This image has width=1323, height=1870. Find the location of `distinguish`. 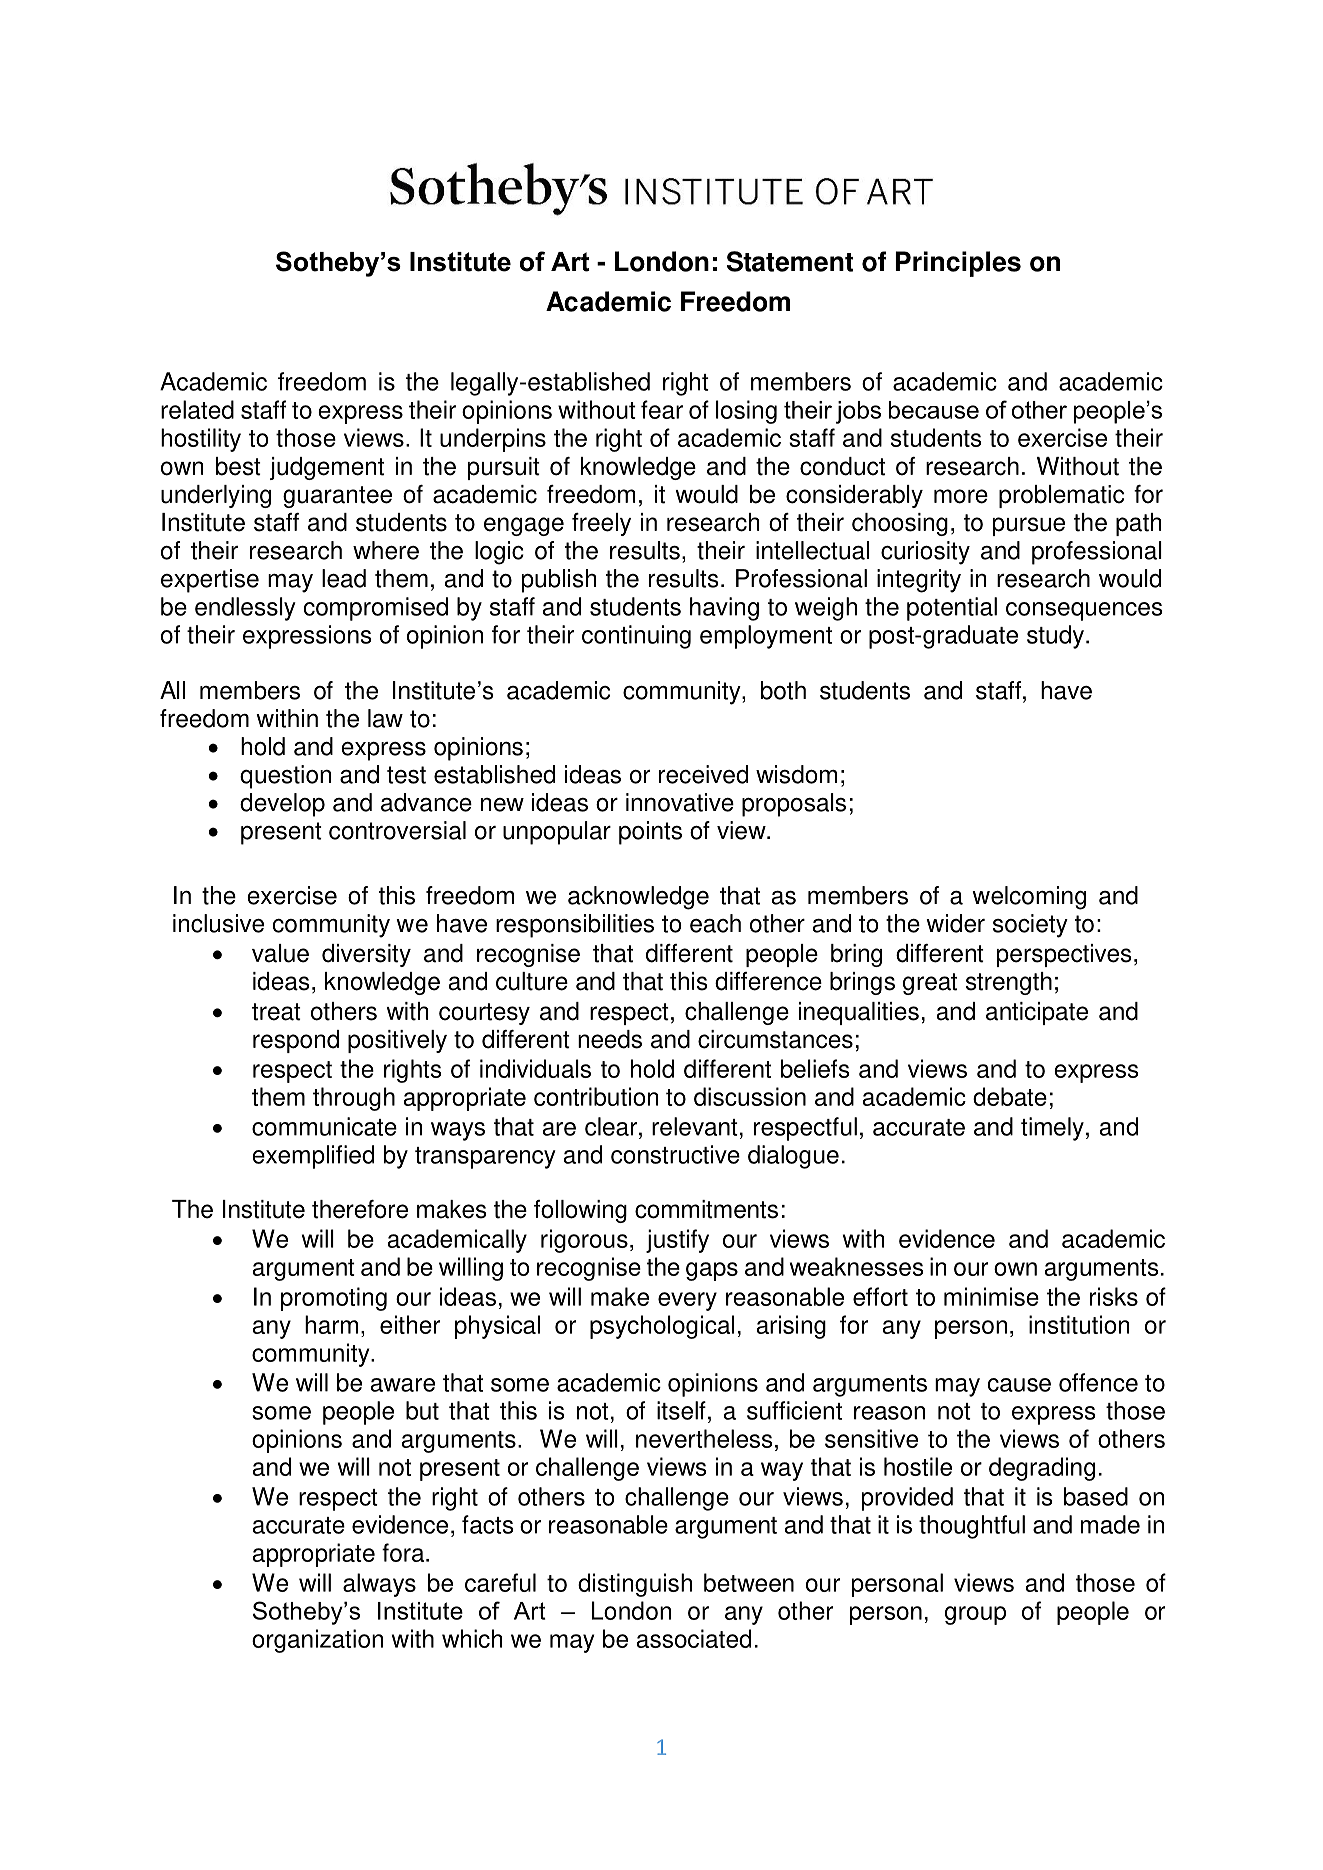

distinguish is located at coordinates (635, 1585).
